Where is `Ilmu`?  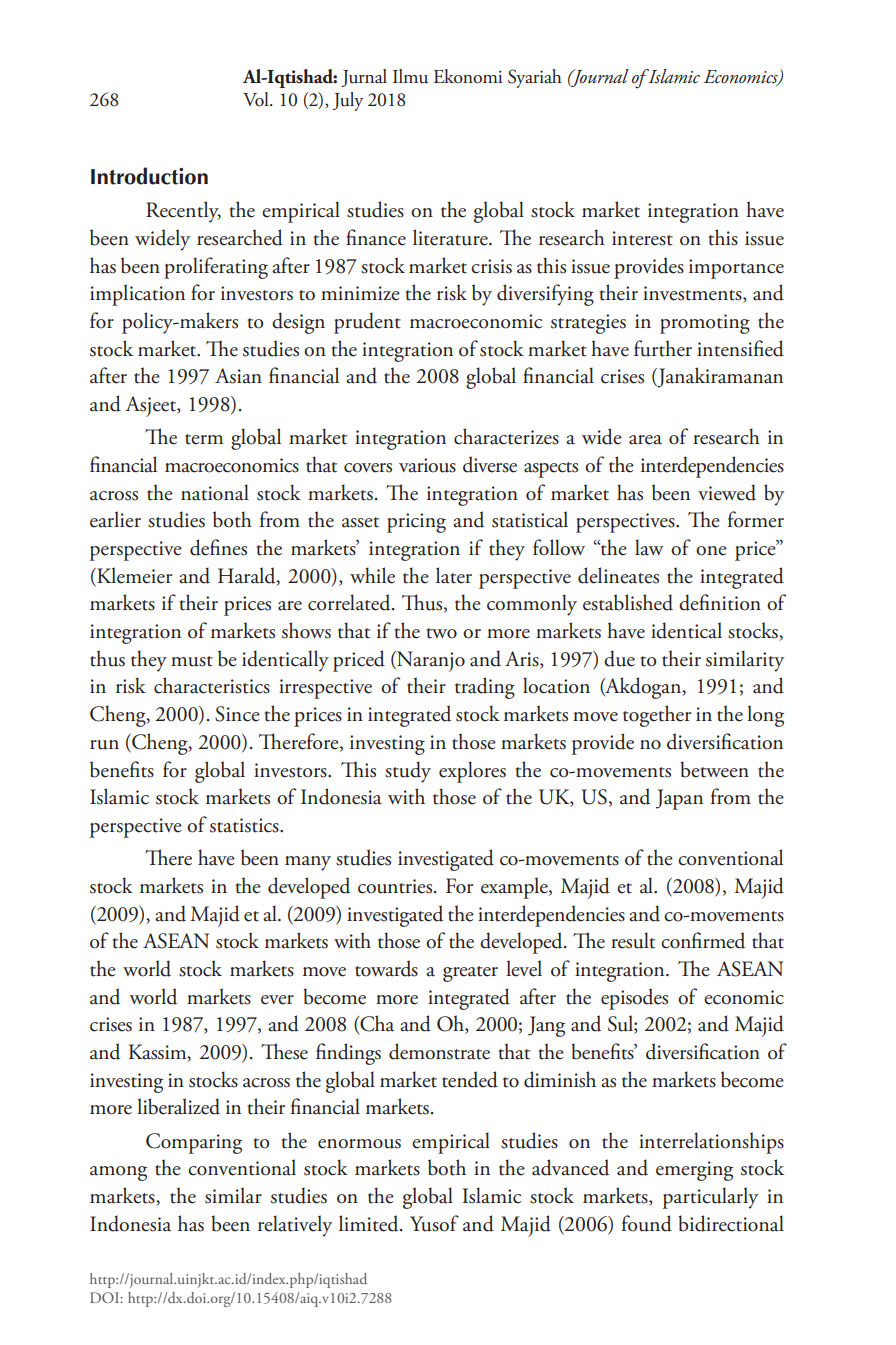 Ilmu is located at coordinates (410, 76).
